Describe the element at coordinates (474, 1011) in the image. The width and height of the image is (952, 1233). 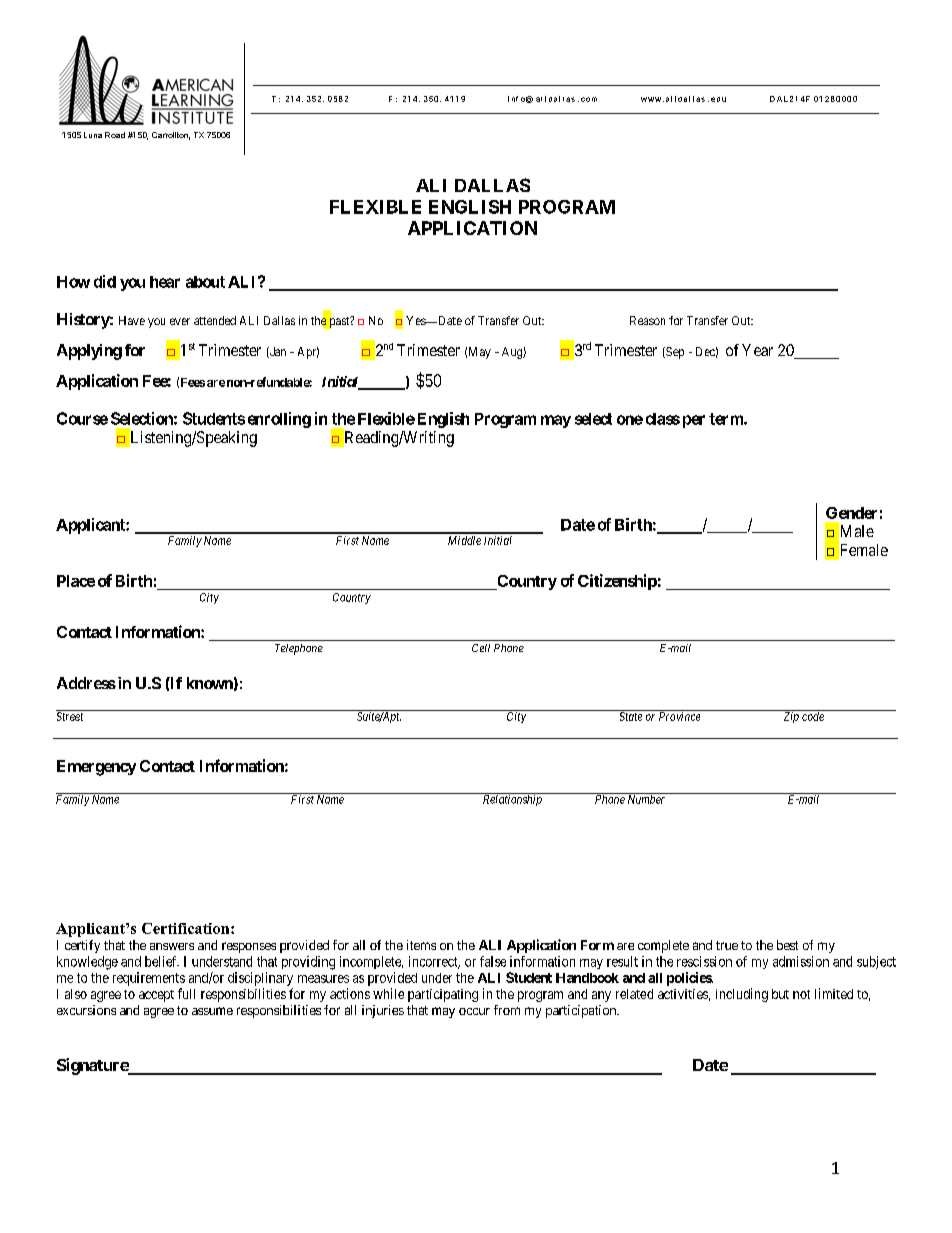
I see `occur` at that location.
